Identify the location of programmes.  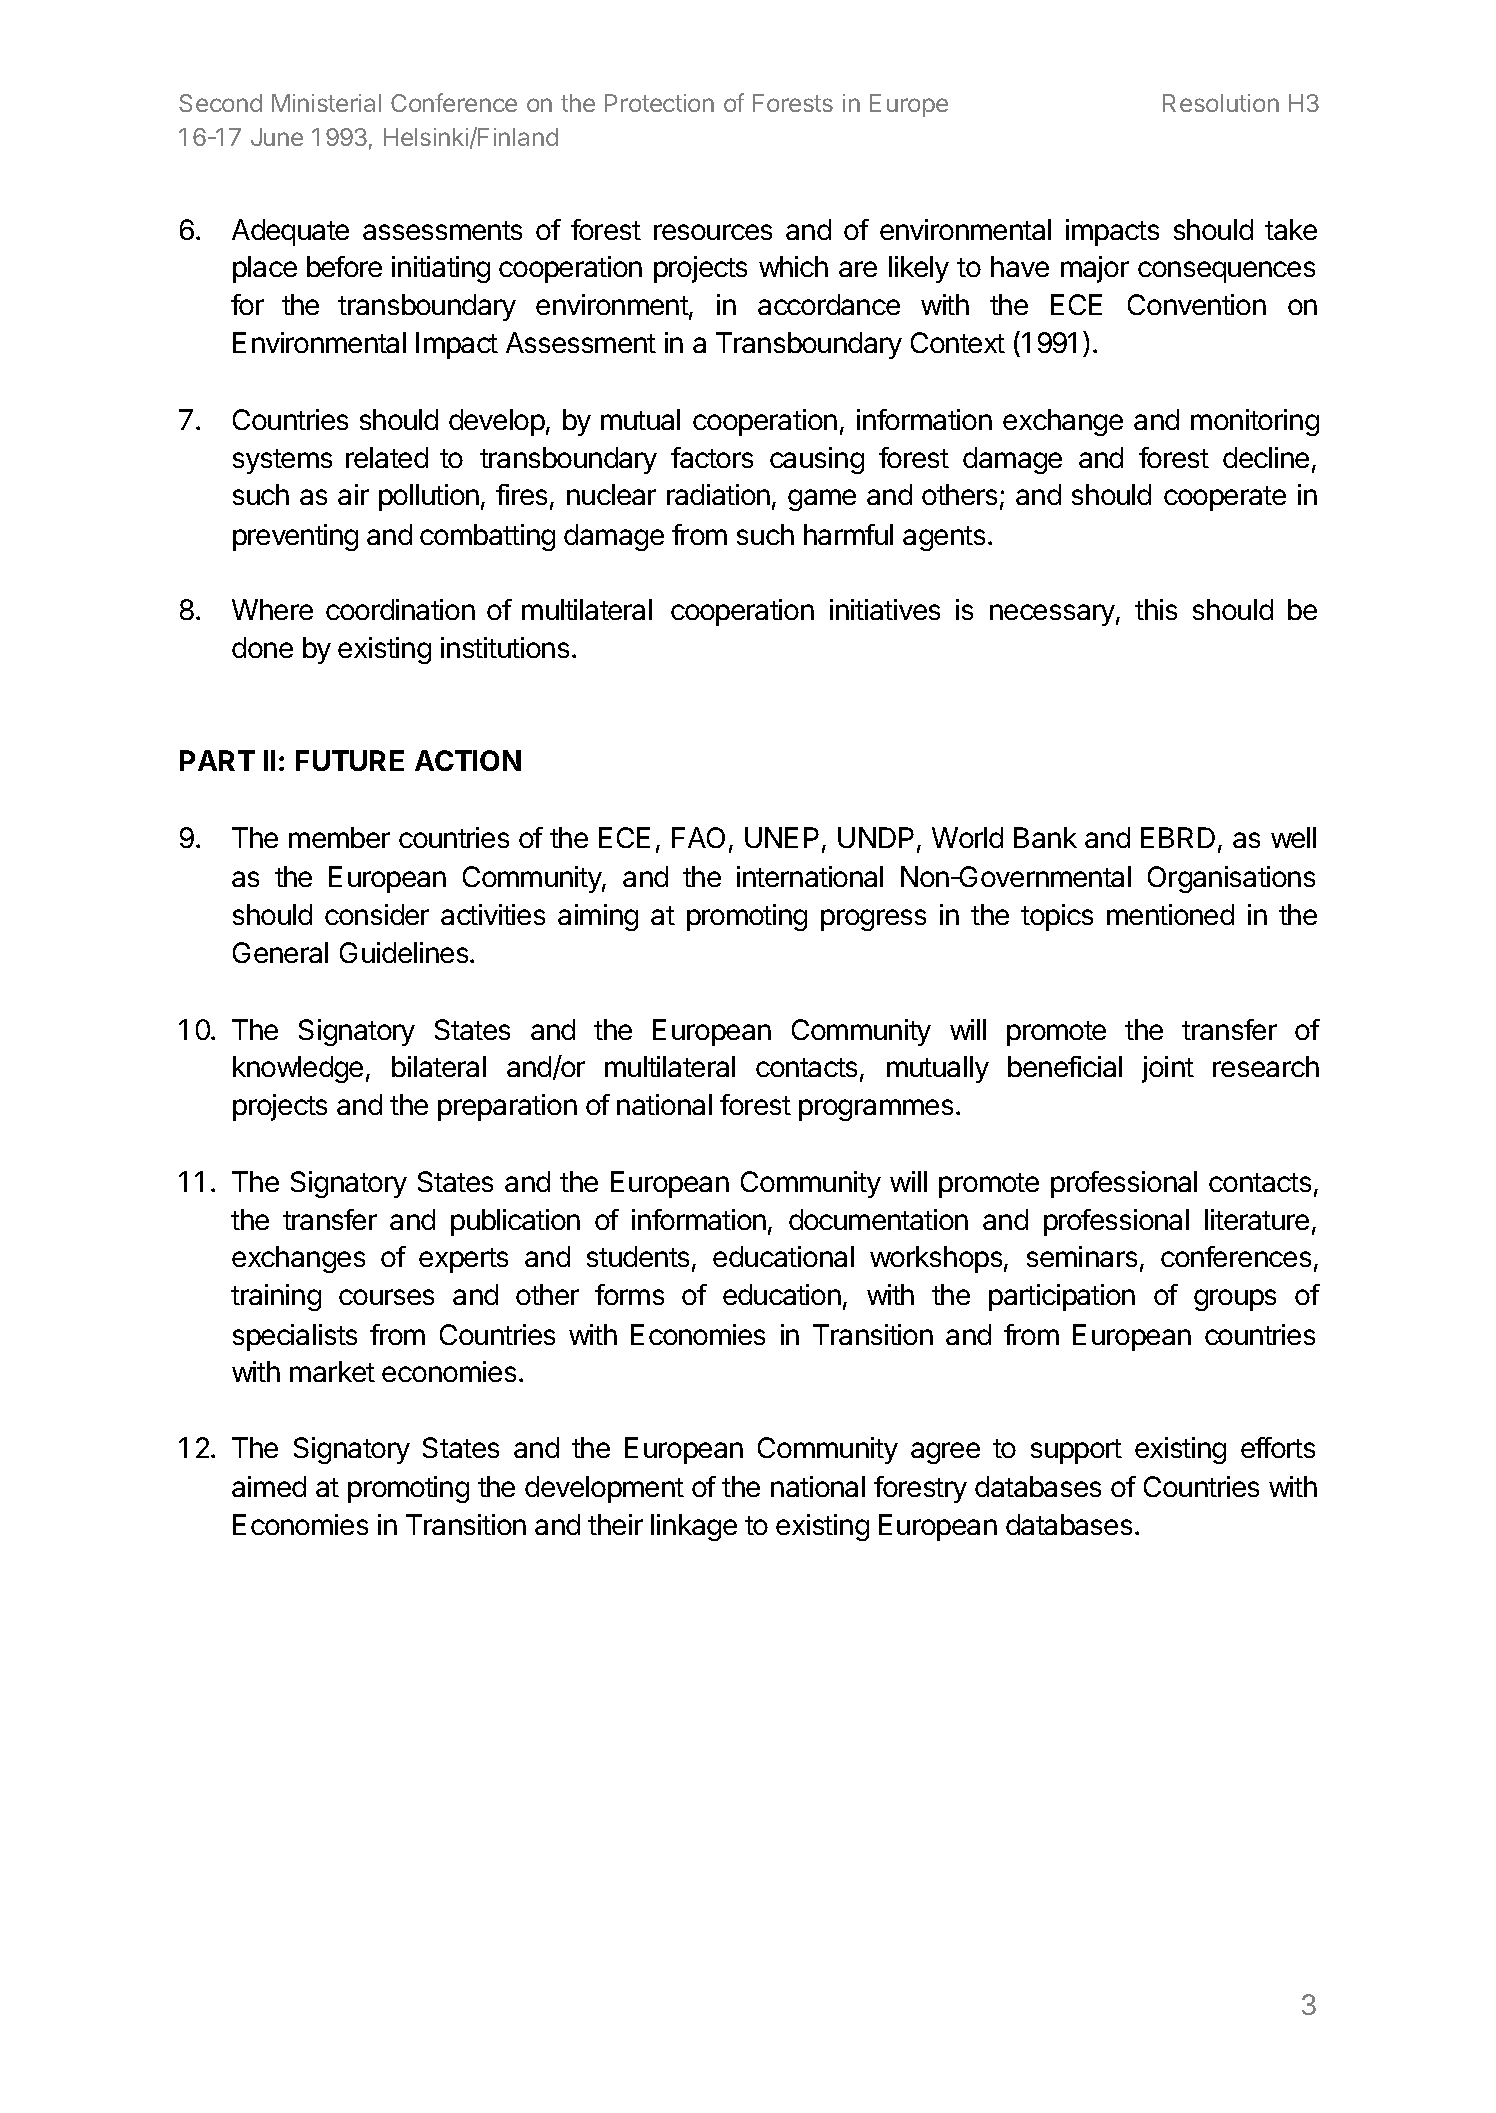
(876, 1110).
